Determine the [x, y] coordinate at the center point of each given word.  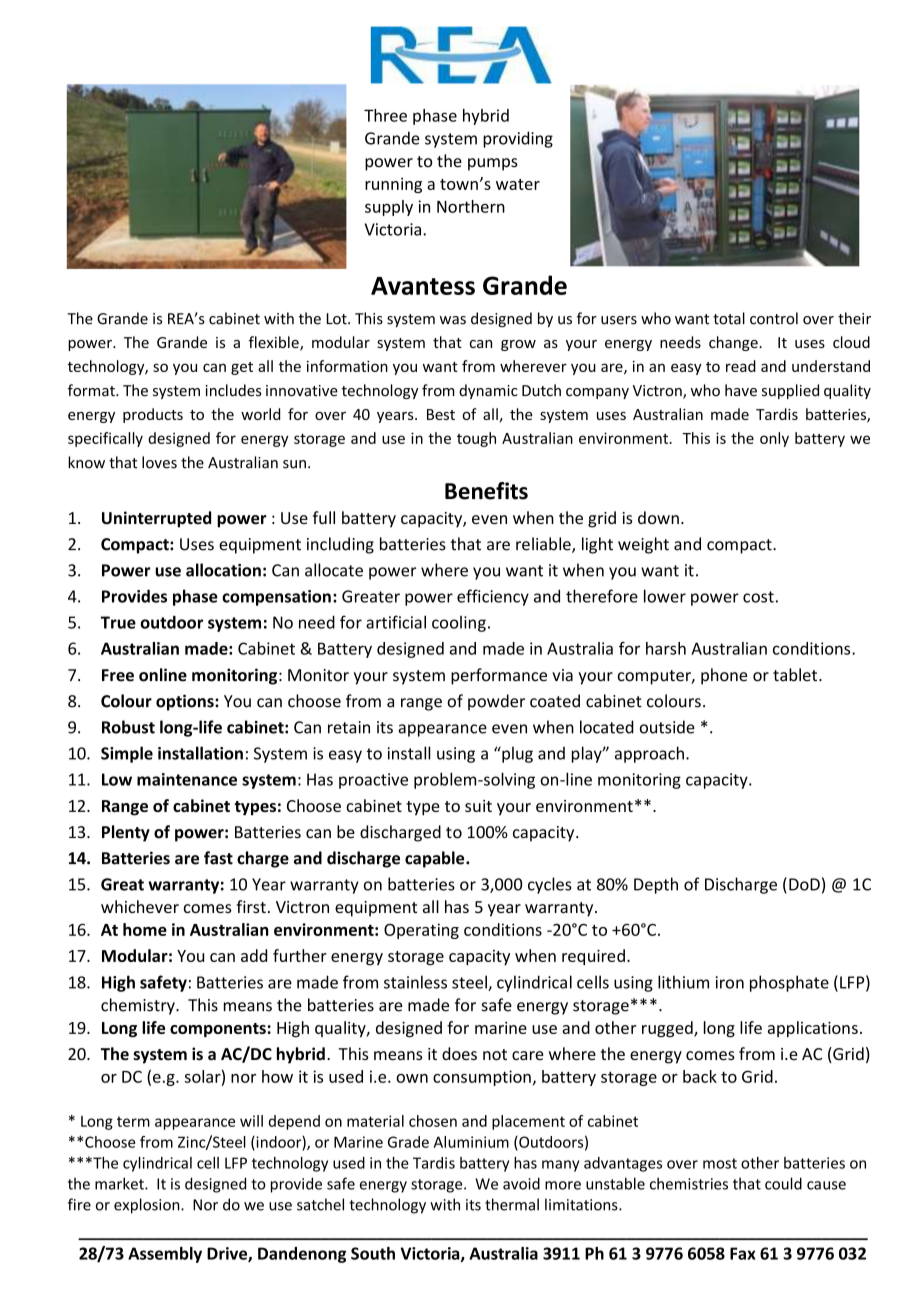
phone [724, 676]
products [153, 415]
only [774, 439]
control [774, 318]
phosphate [789, 983]
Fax [743, 1253]
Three [385, 115]
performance [499, 676]
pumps [493, 164]
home [145, 929]
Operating [421, 931]
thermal [512, 1204]
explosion [148, 1206]
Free [118, 675]
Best [441, 414]
